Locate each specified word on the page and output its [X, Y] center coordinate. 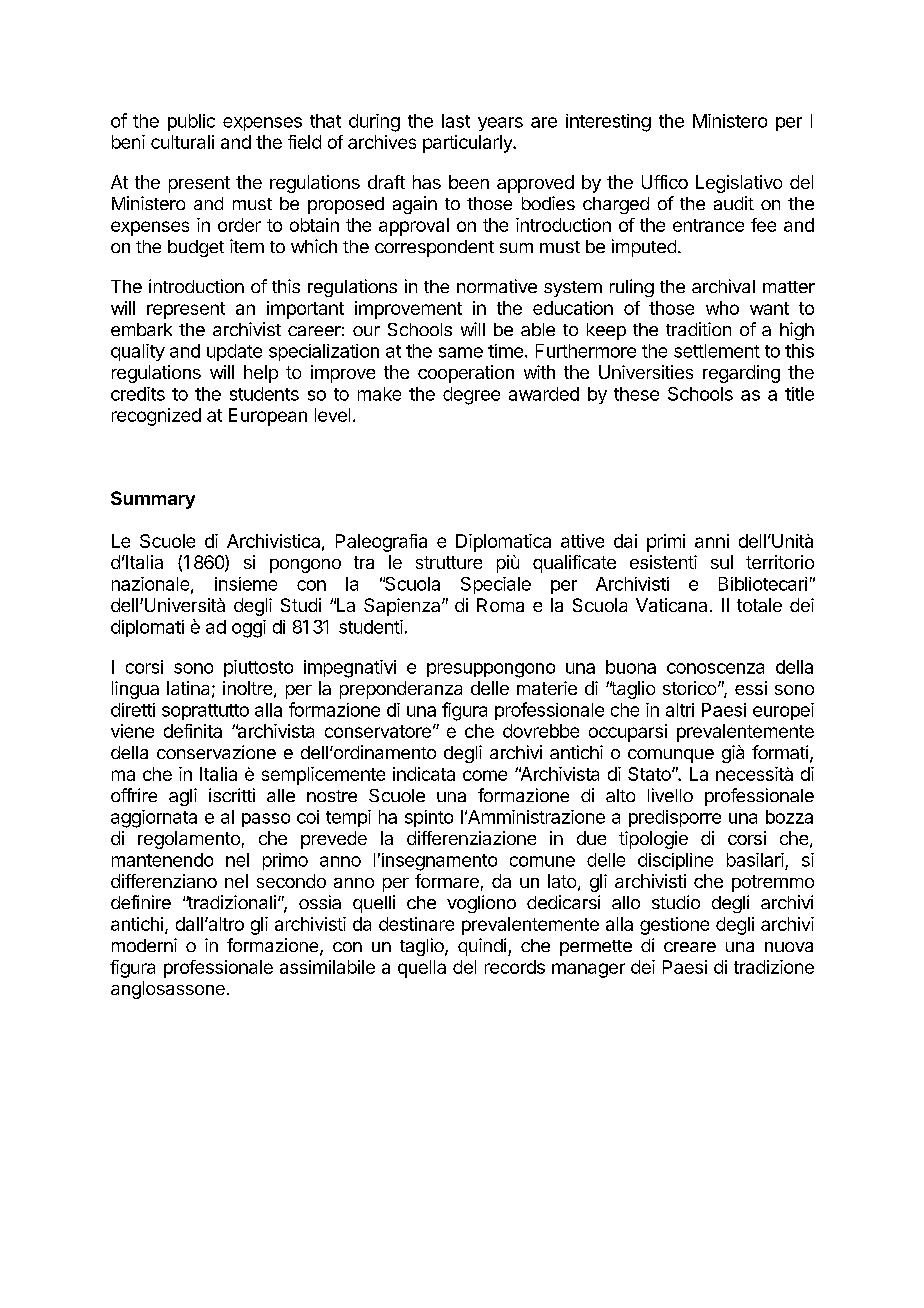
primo [285, 861]
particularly [468, 144]
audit [734, 203]
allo [626, 902]
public [191, 122]
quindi [482, 947]
